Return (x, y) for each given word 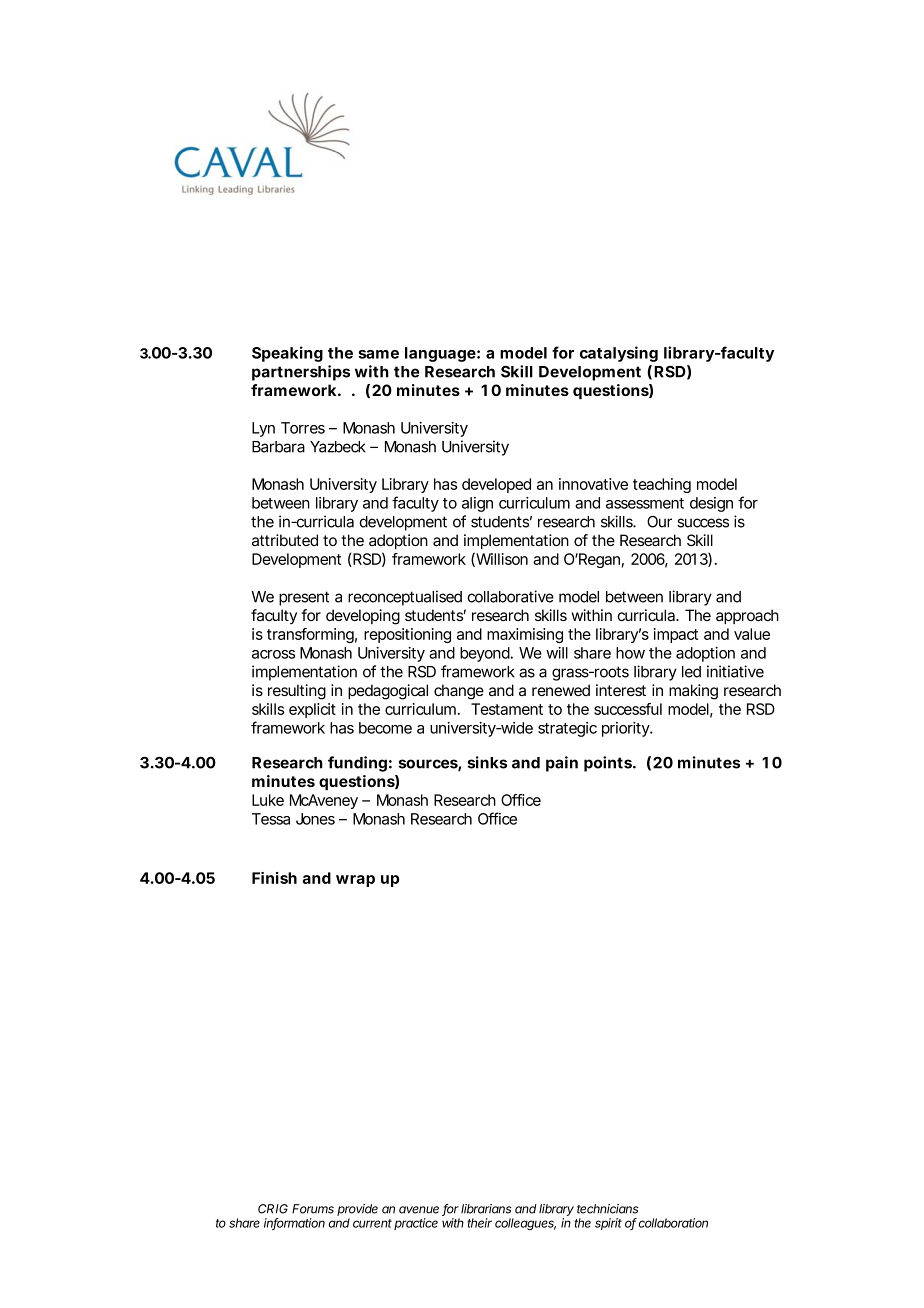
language (440, 354)
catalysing (619, 354)
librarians (486, 1209)
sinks (487, 762)
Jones (315, 819)
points (609, 764)
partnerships (301, 373)
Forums (313, 1209)
